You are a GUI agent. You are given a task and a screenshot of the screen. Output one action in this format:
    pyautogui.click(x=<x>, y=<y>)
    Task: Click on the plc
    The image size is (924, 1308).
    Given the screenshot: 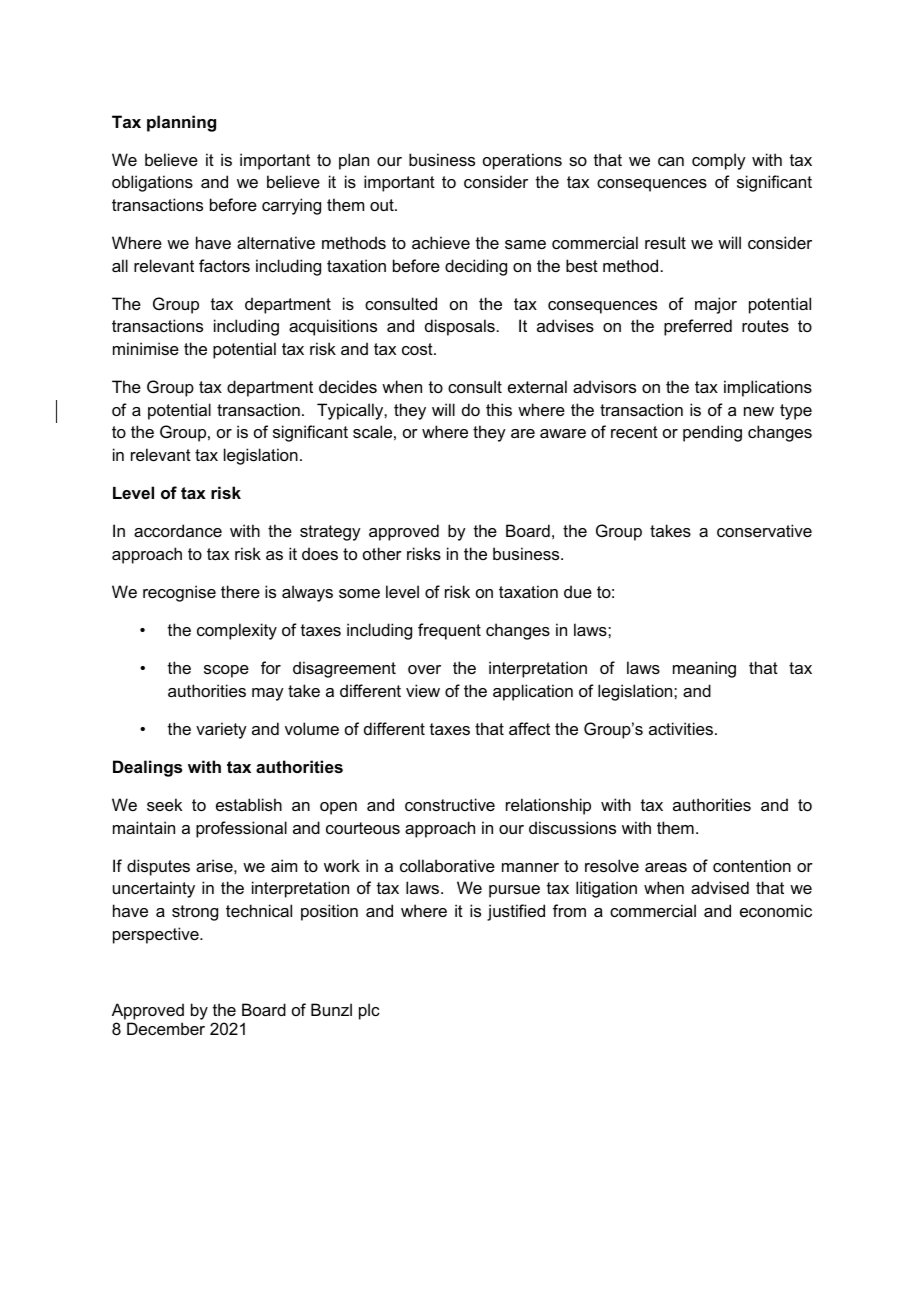 What is the action you would take?
    pyautogui.click(x=369, y=1011)
